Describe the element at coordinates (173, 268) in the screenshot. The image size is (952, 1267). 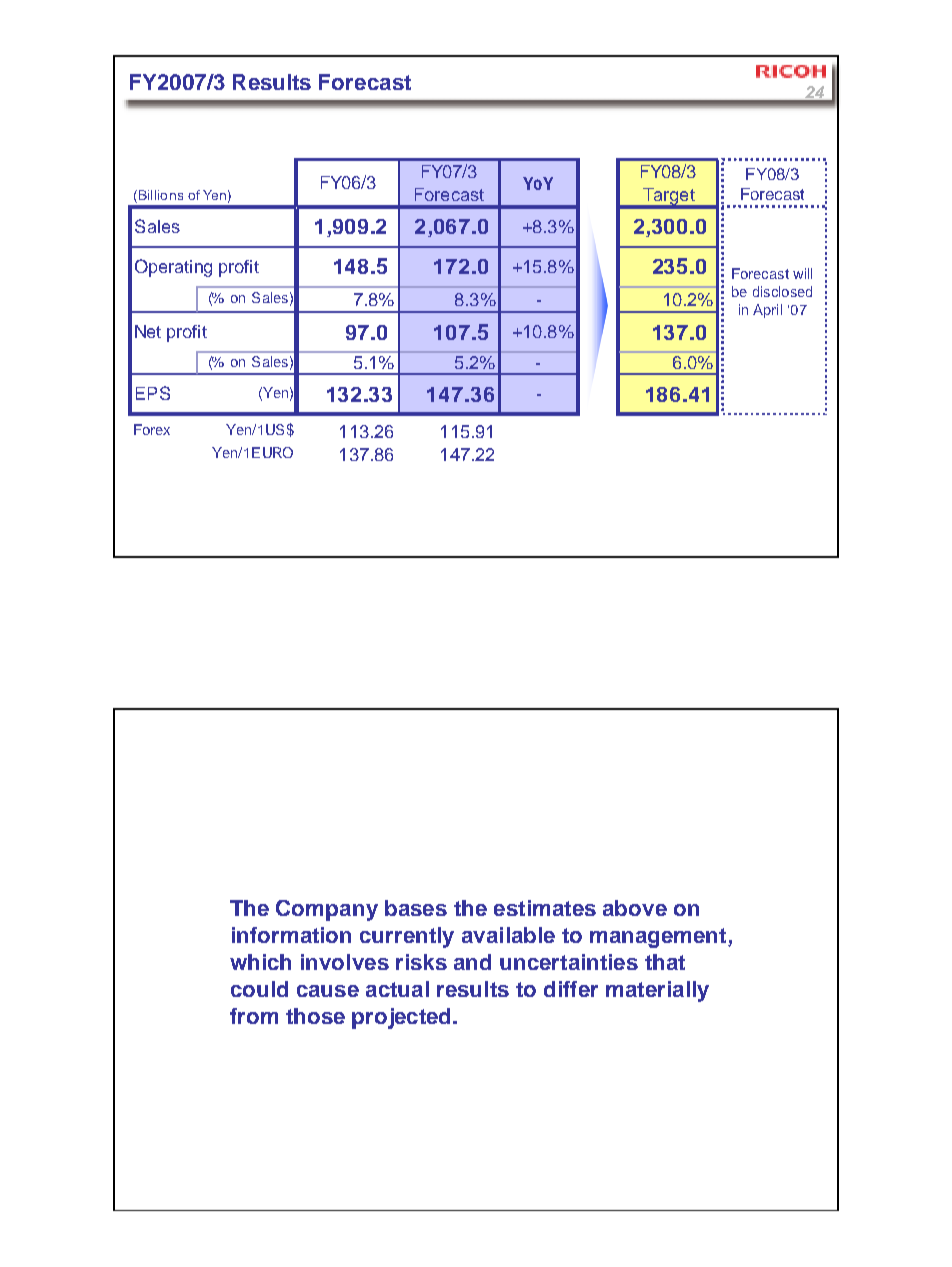
I see `Operating` at that location.
